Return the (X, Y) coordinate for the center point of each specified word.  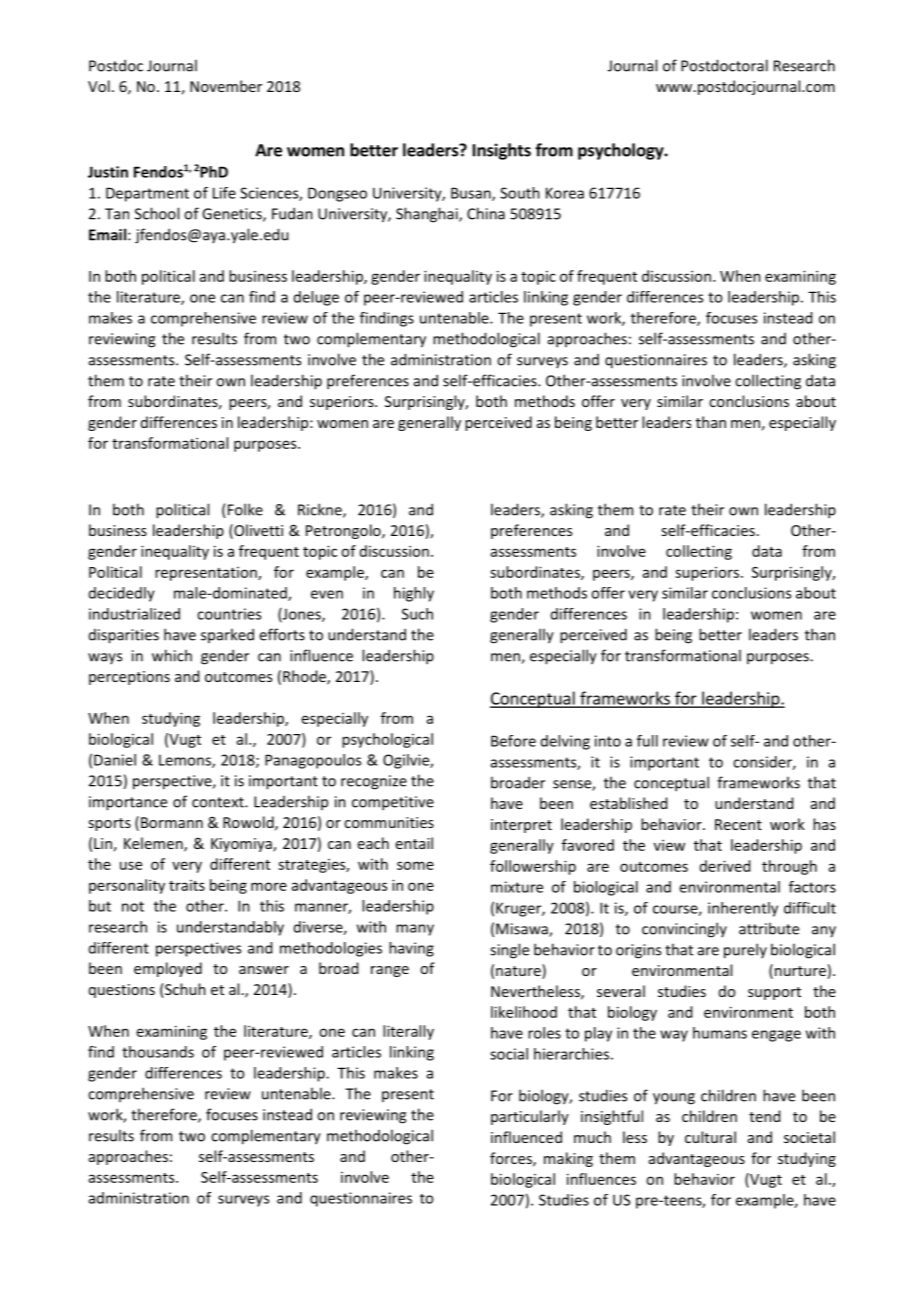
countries (229, 614)
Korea (565, 193)
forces (512, 1159)
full (647, 741)
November (226, 86)
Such (417, 614)
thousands (158, 1052)
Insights (502, 151)
